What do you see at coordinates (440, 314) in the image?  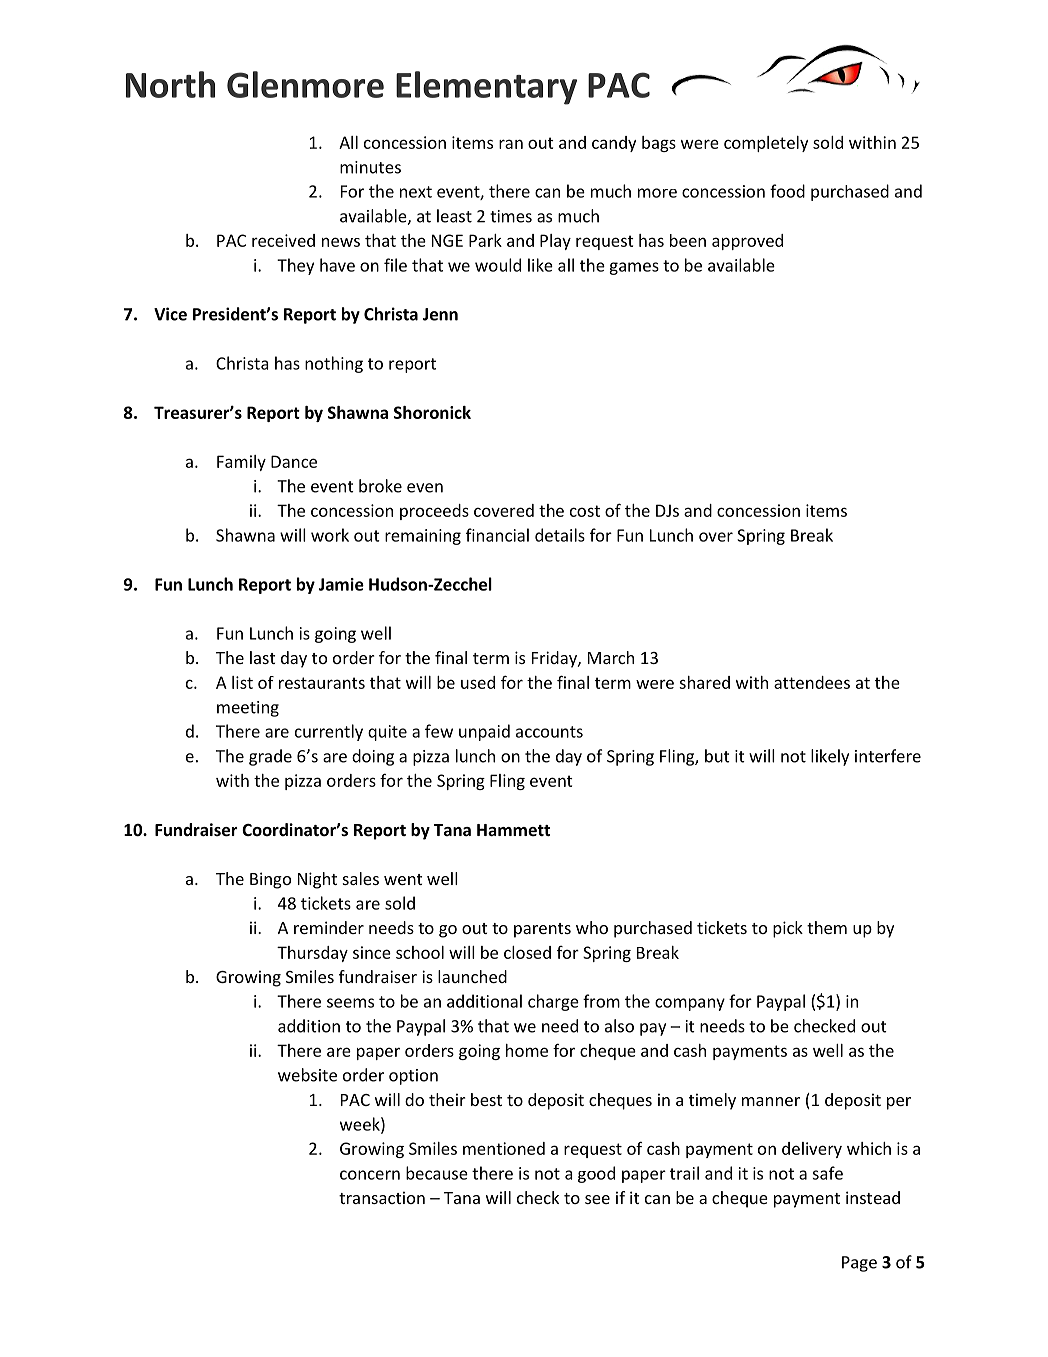 I see `Jenn` at bounding box center [440, 314].
